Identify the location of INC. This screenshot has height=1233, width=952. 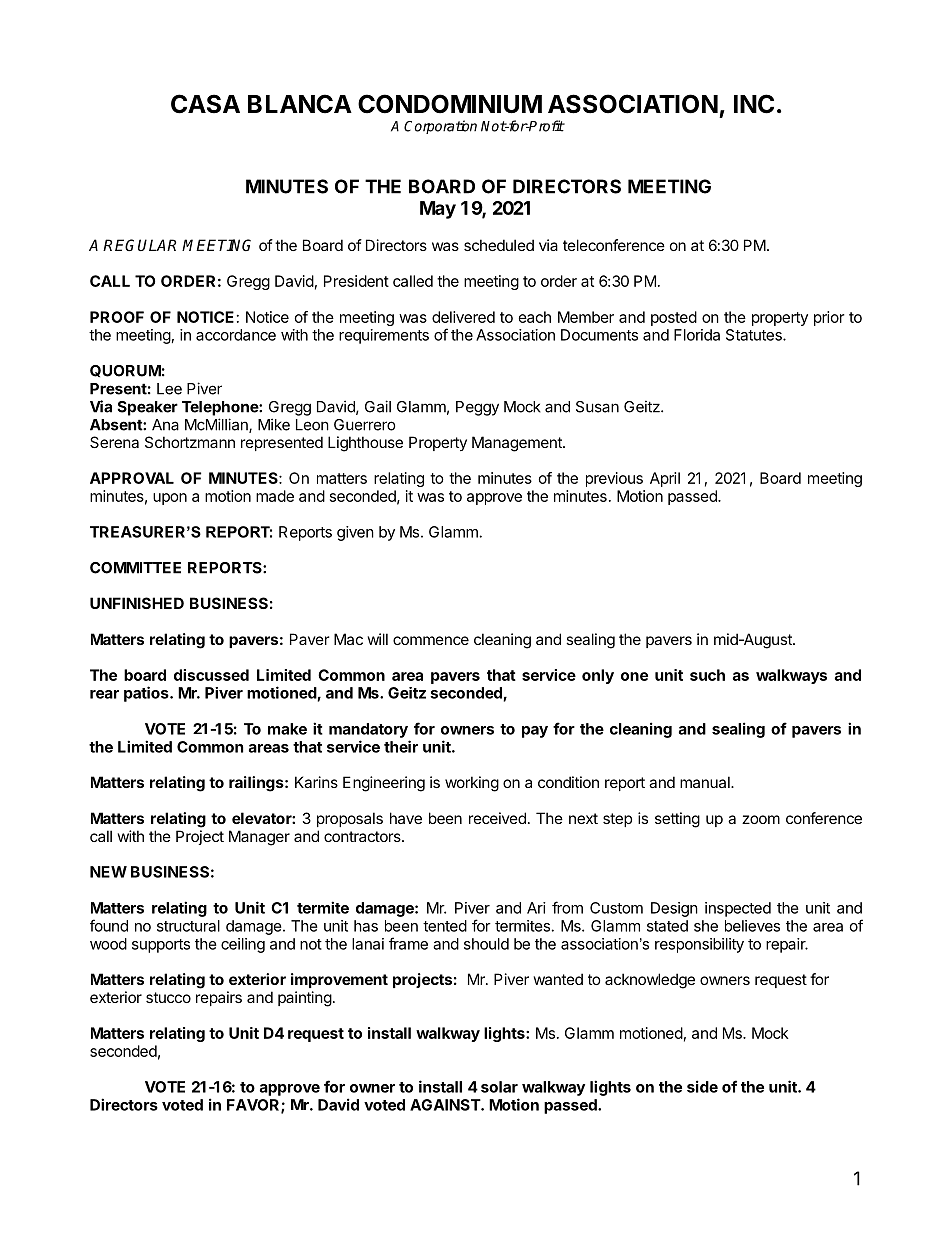
(754, 104).
